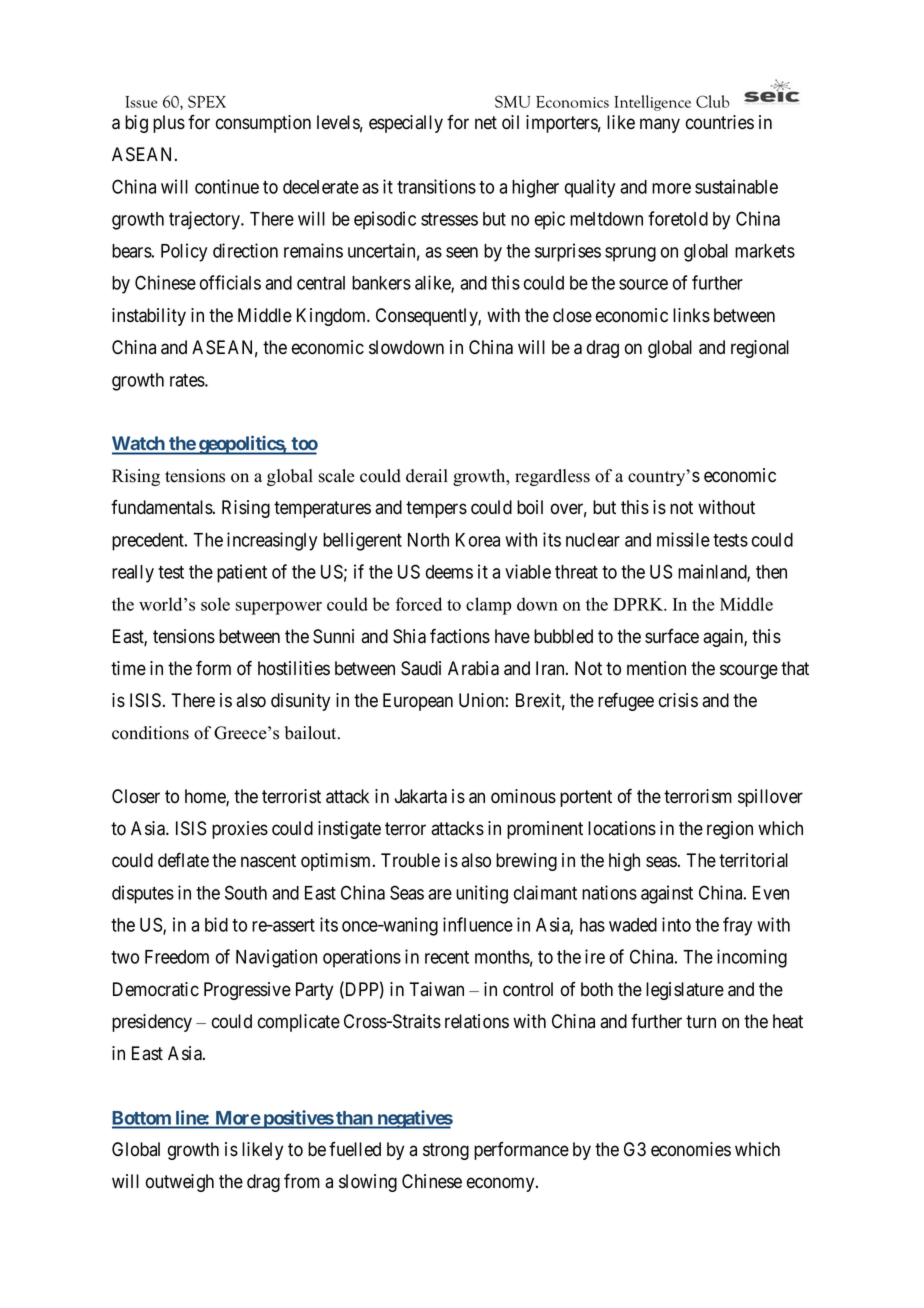 This screenshot has height=1308, width=924. Describe the element at coordinates (753, 860) in the screenshot. I see `territorial` at that location.
